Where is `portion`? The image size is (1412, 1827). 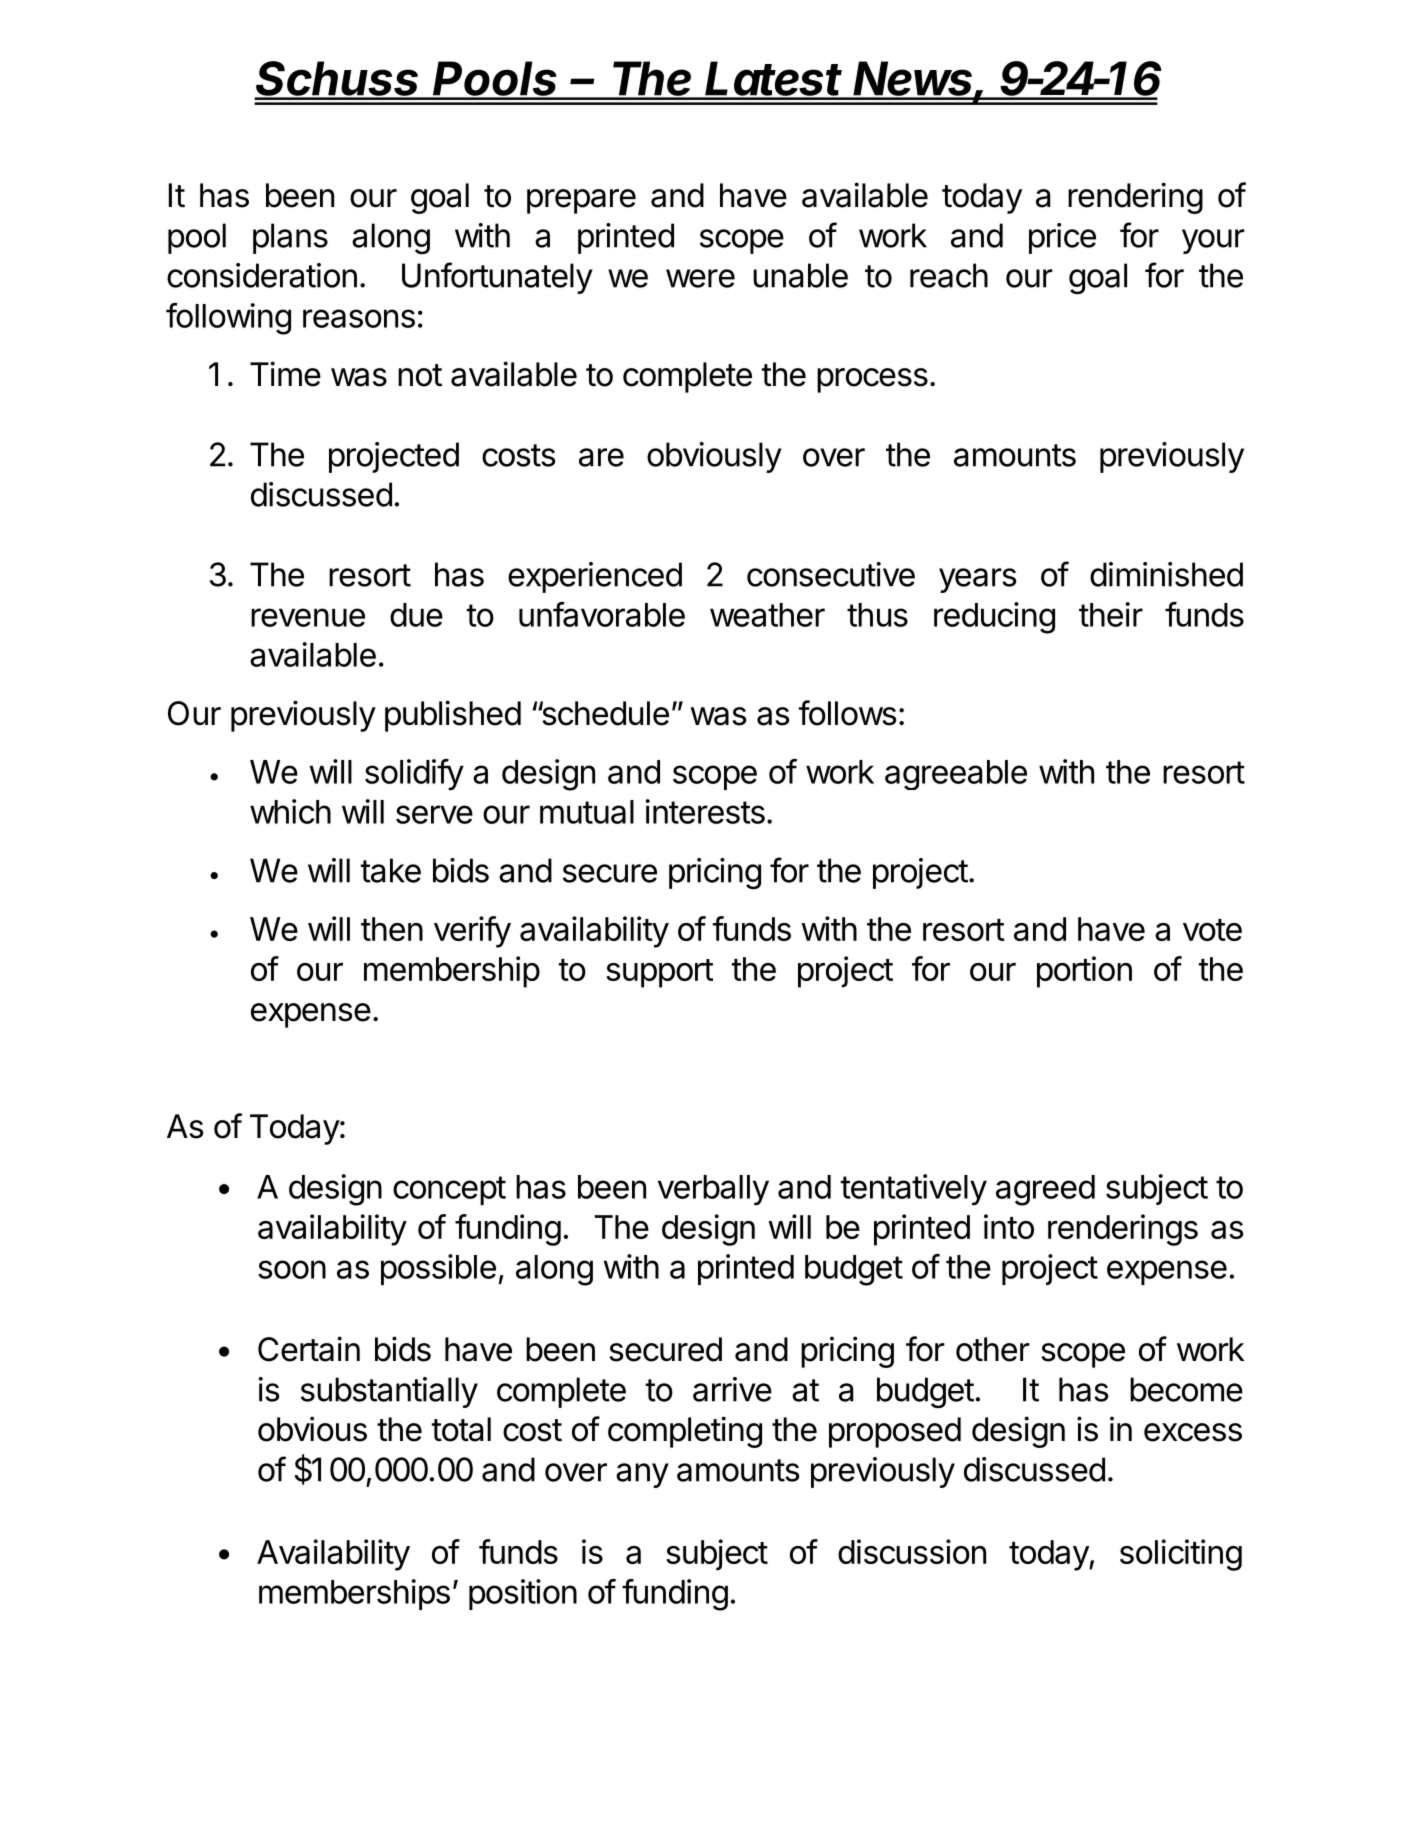
portion is located at coordinates (1084, 972).
